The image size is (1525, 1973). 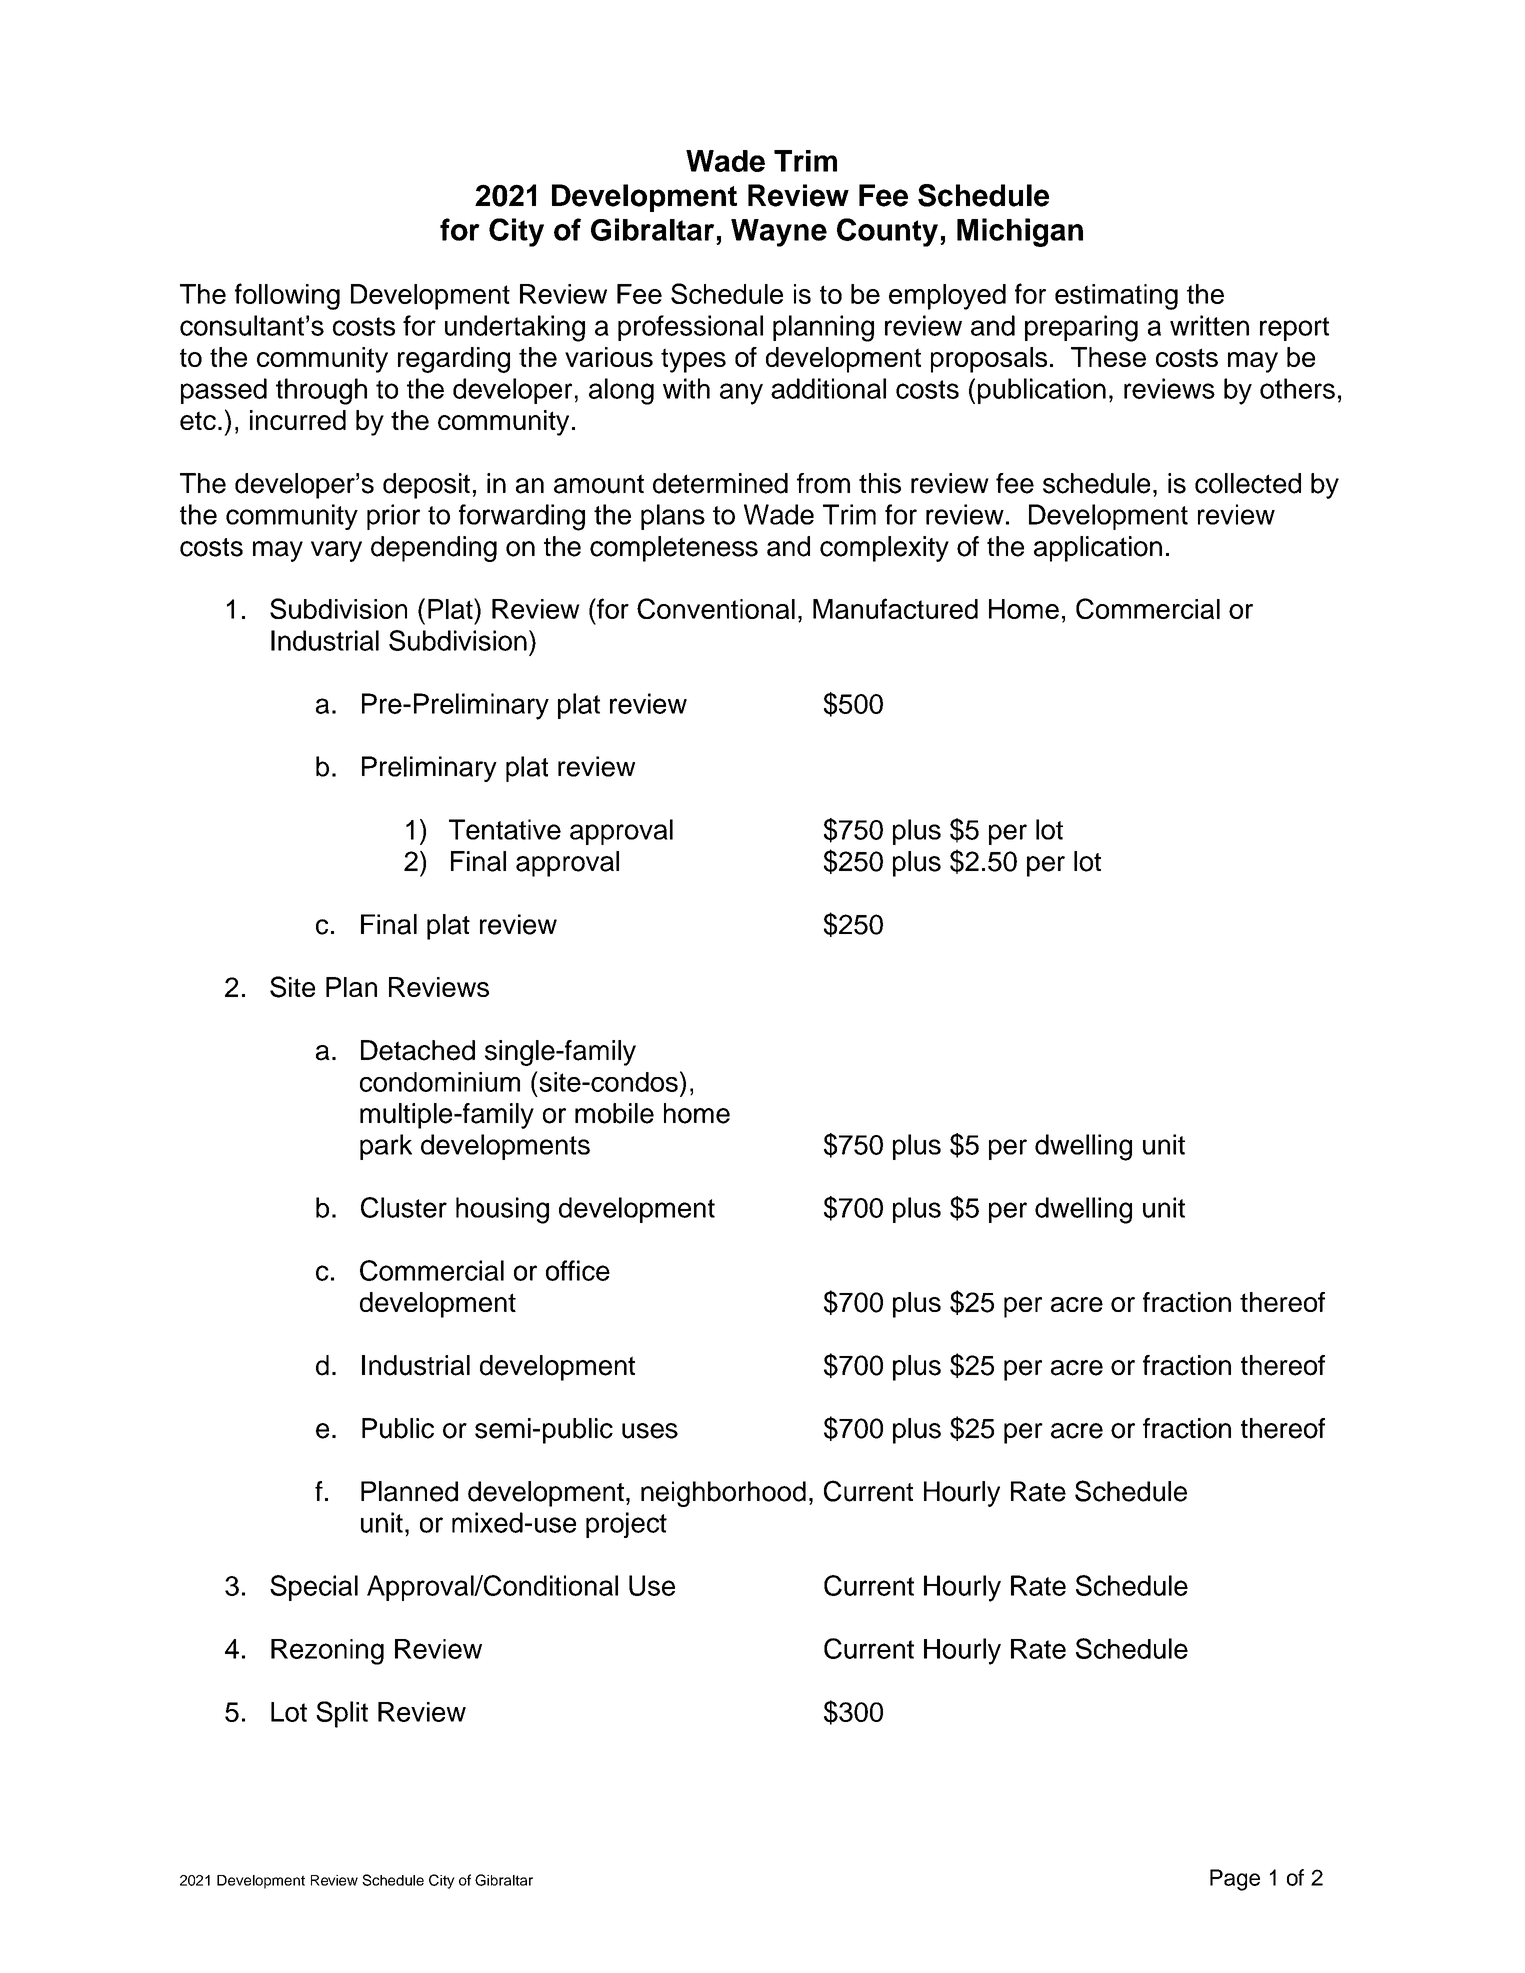 What do you see at coordinates (418, 1050) in the screenshot?
I see `Detached` at bounding box center [418, 1050].
